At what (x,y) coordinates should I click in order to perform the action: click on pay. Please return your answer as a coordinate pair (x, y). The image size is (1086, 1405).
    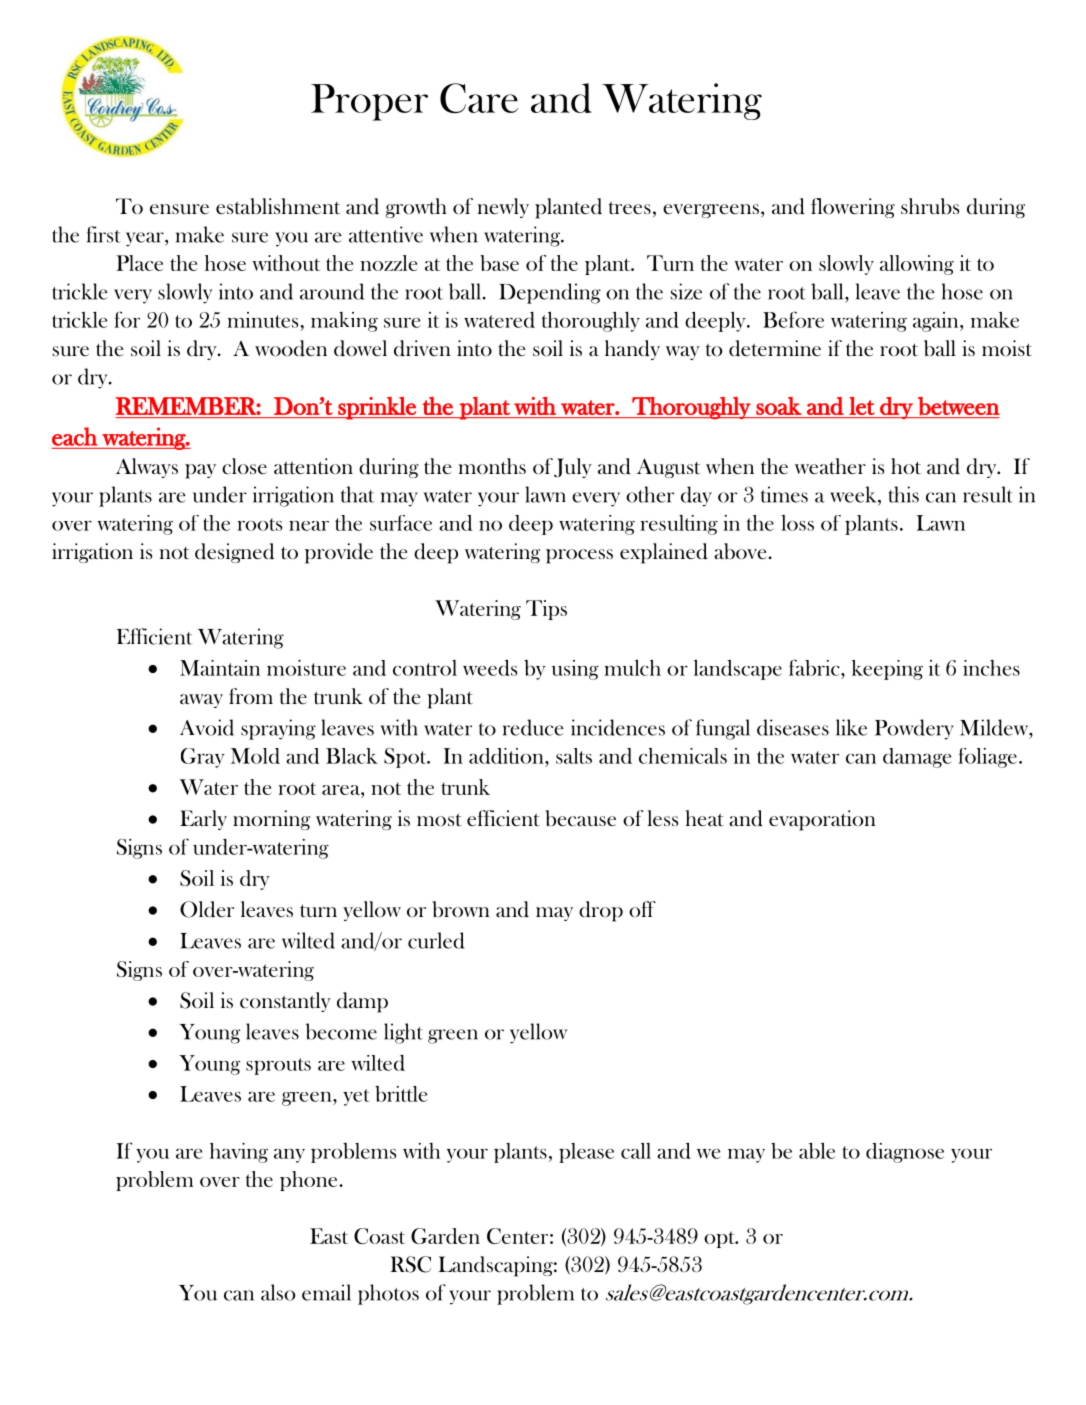
    Looking at the image, I should click on (200, 471).
